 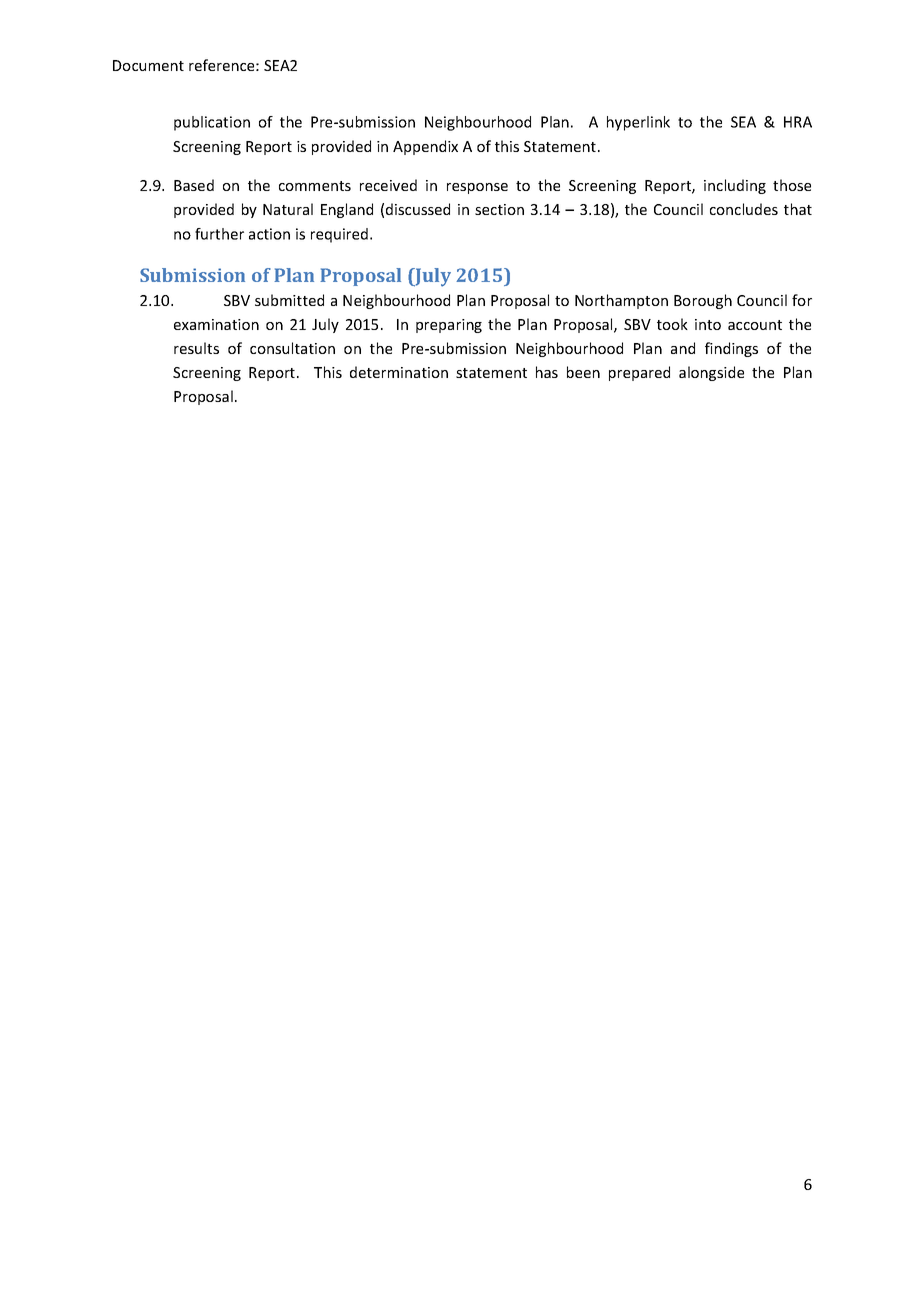 I want to click on HRA, so click(x=798, y=122).
